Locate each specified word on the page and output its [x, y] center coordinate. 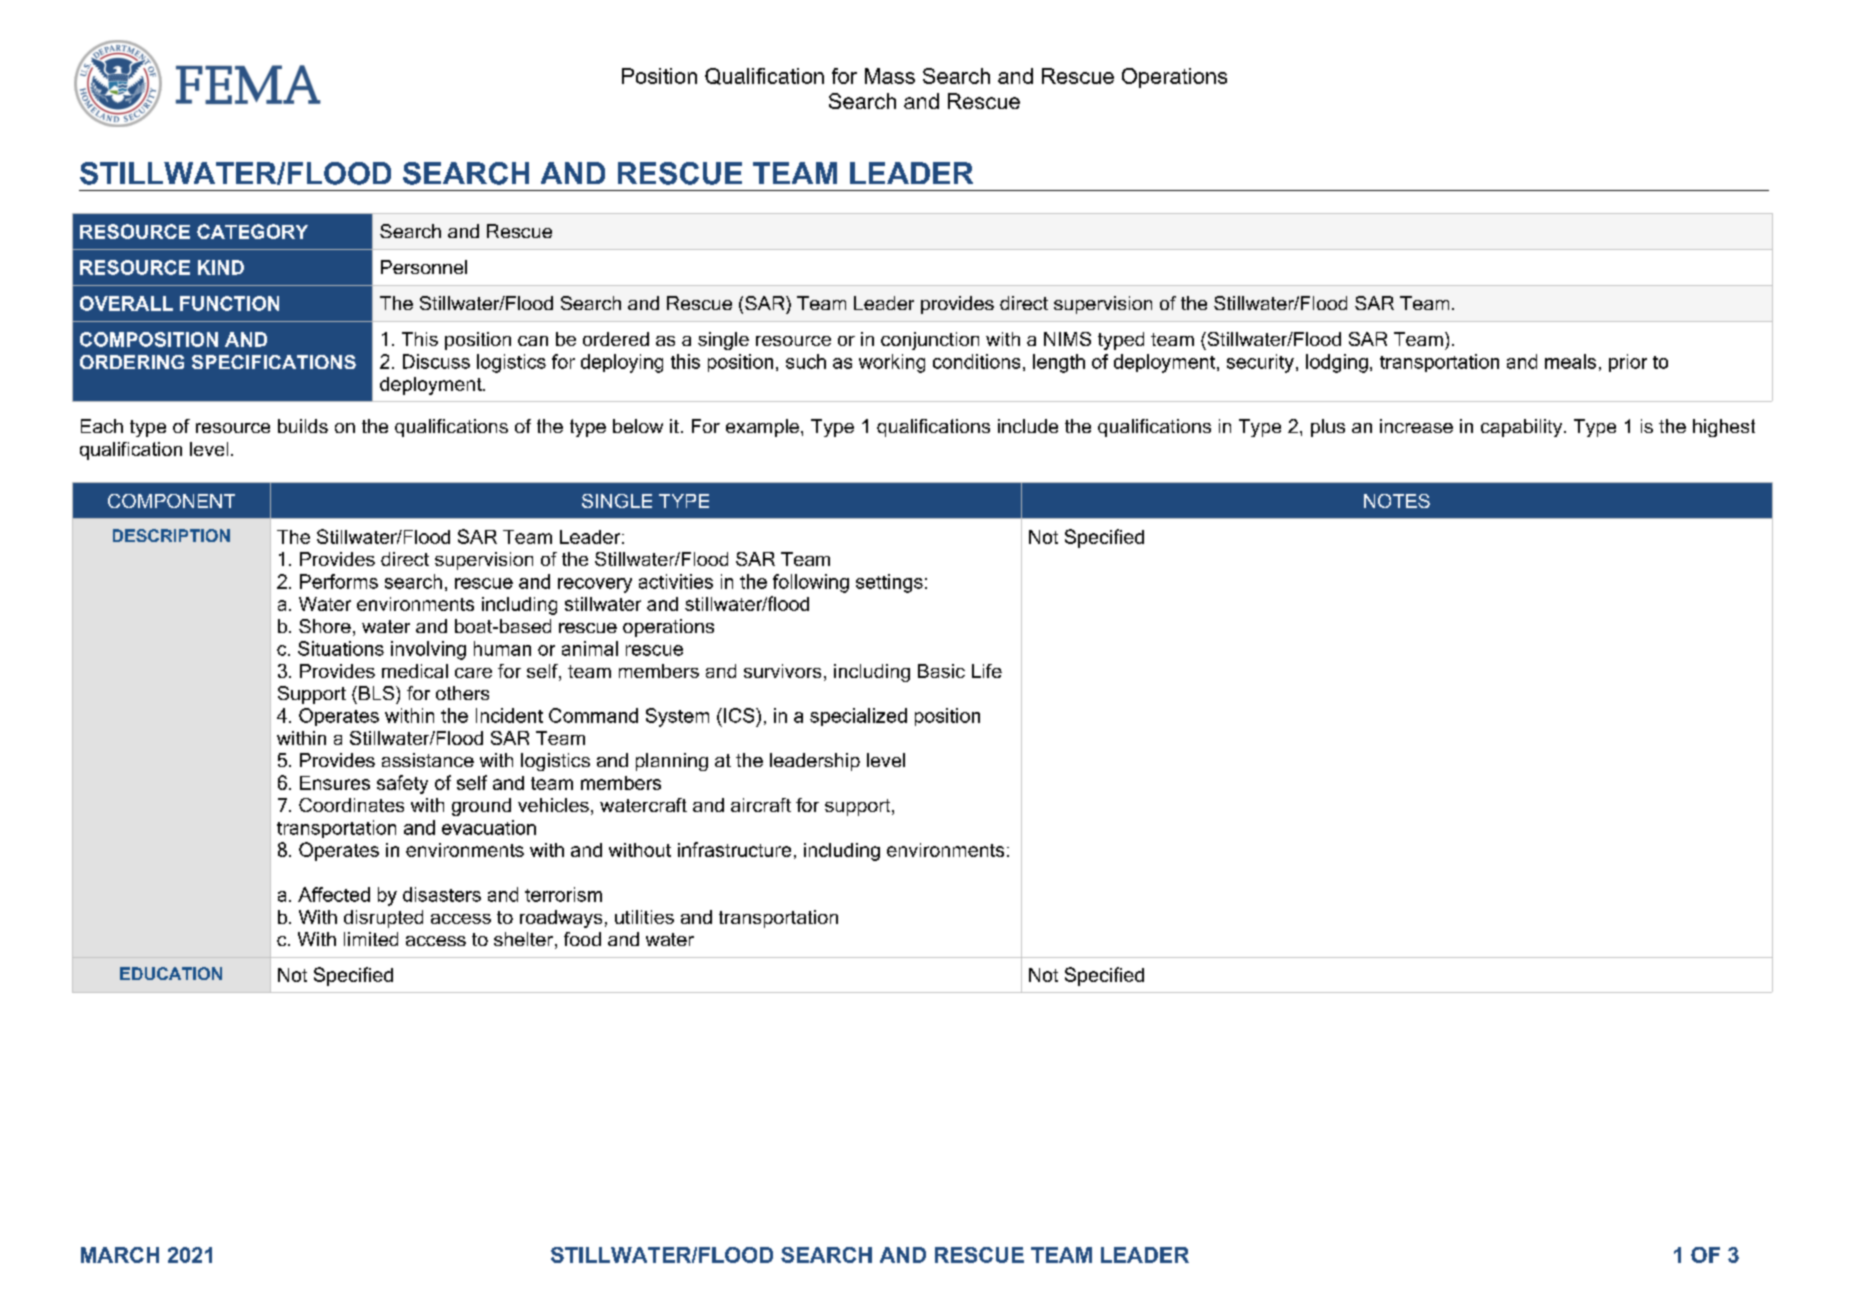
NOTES [1397, 501]
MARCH [120, 1255]
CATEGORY [252, 231]
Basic [941, 671]
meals [1570, 361]
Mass [890, 76]
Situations [341, 648]
